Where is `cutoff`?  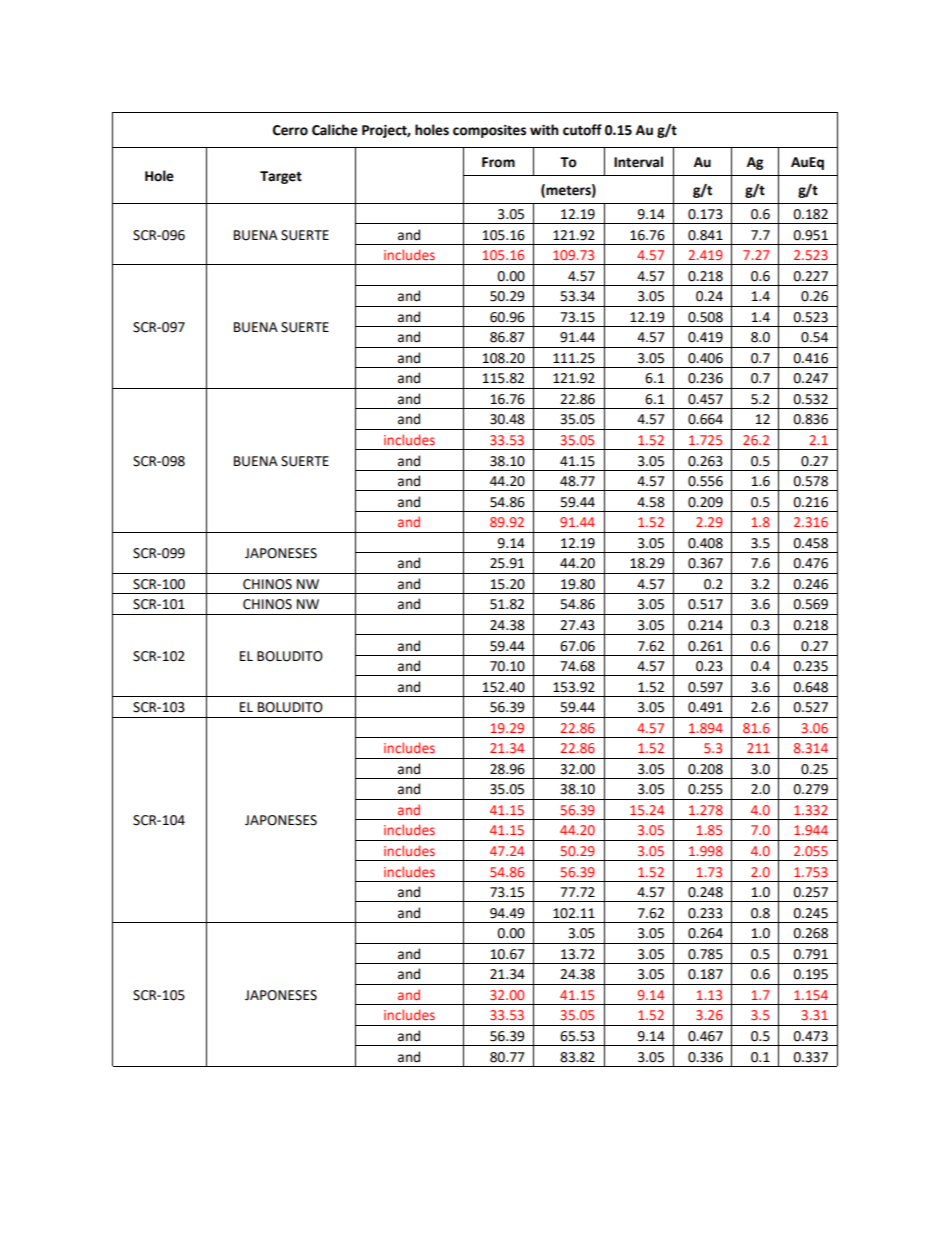 cutoff is located at coordinates (582, 130).
